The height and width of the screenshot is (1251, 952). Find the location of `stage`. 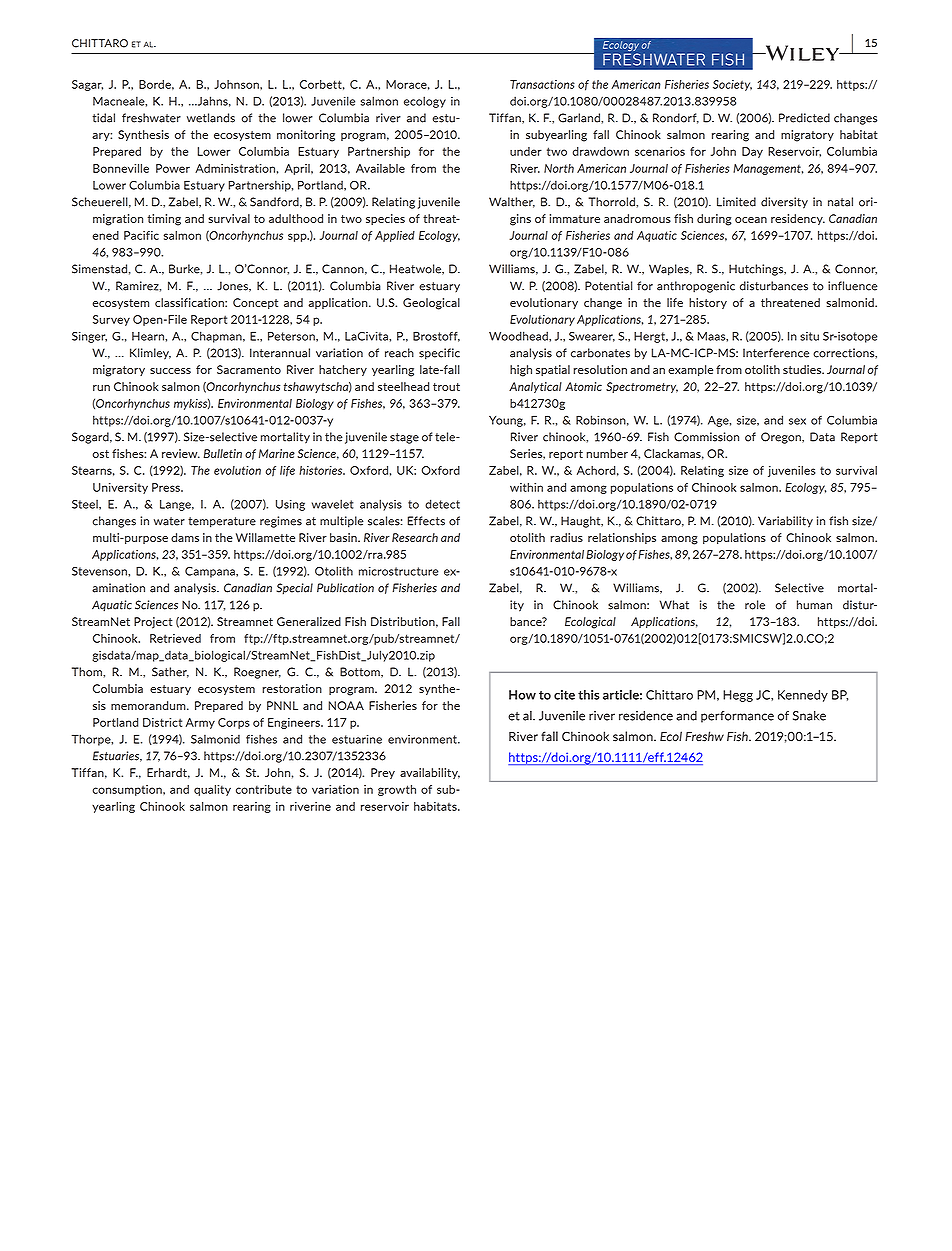

stage is located at coordinates (404, 438).
